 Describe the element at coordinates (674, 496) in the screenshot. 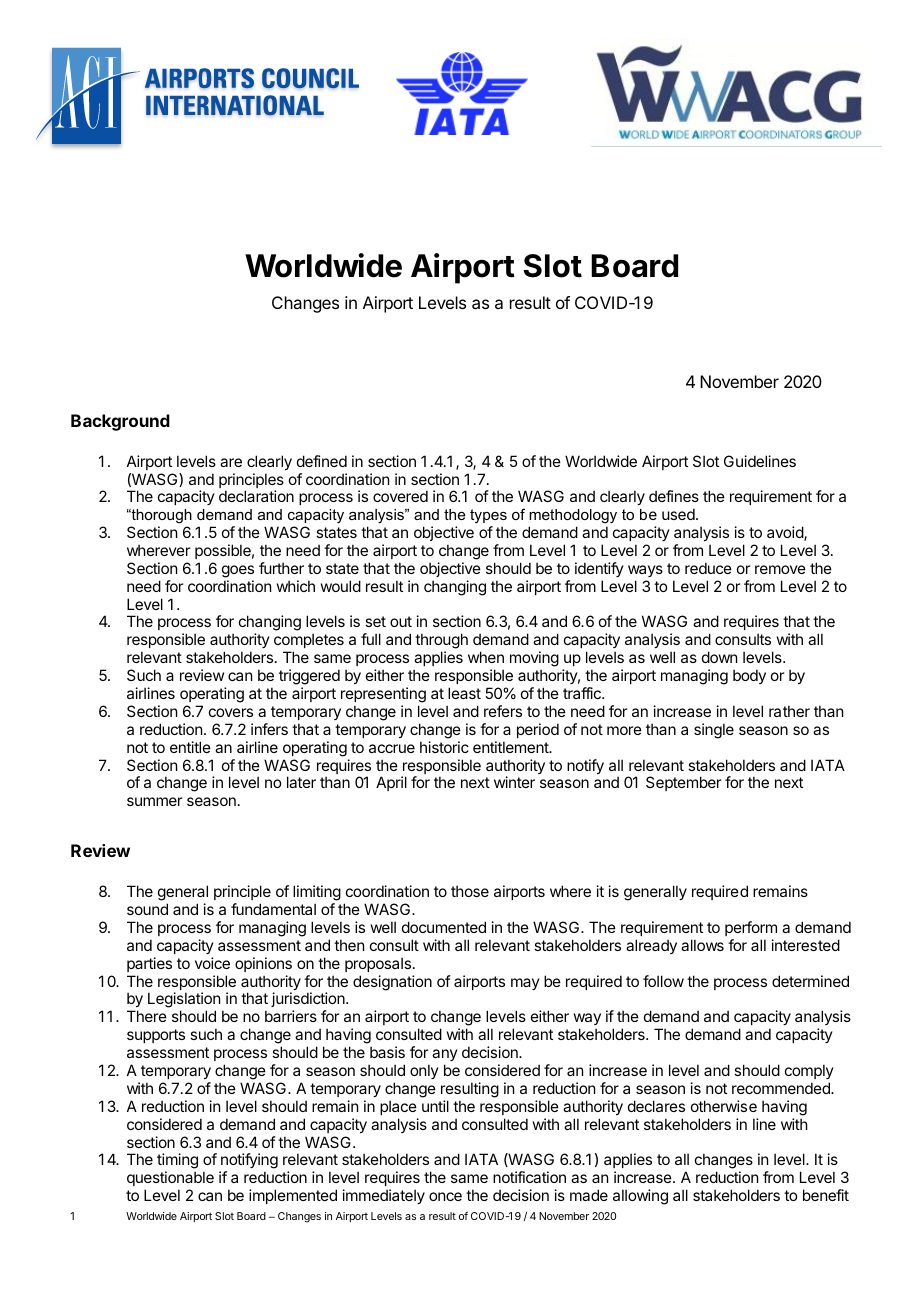

I see `defines` at that location.
